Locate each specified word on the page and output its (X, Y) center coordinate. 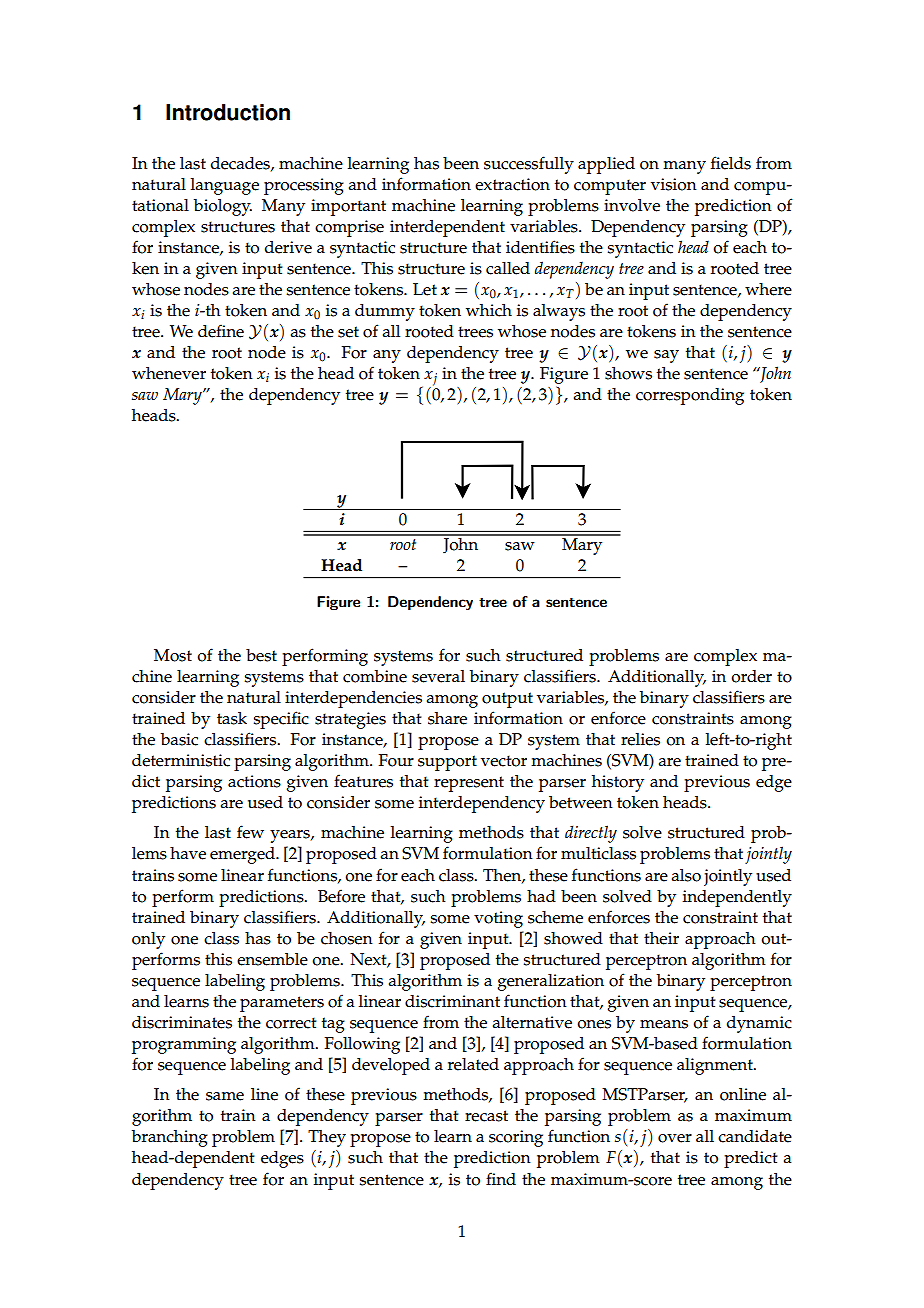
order (751, 676)
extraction (512, 184)
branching (170, 1138)
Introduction (228, 112)
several (438, 676)
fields (731, 163)
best (261, 655)
